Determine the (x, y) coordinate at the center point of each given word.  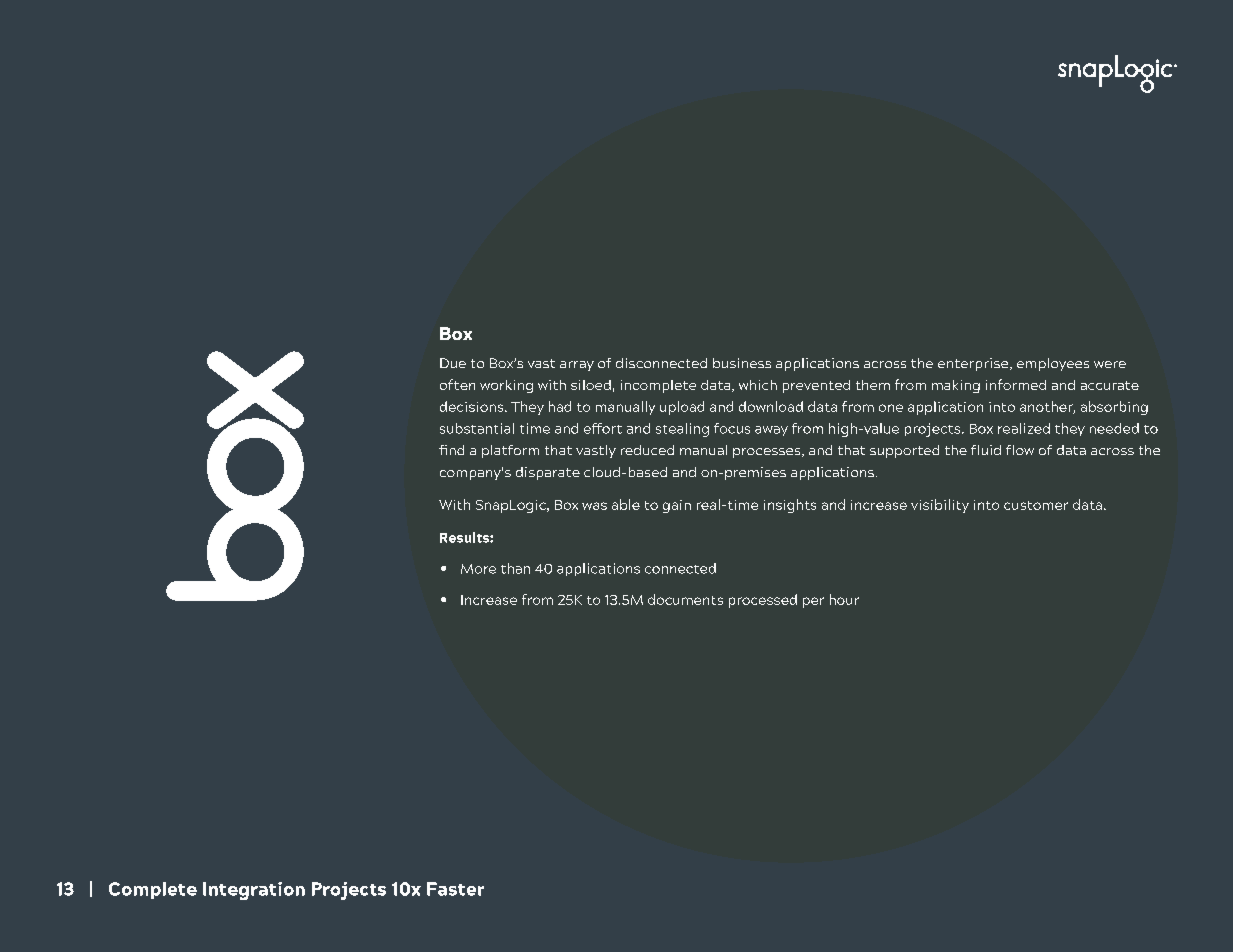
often (457, 384)
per (813, 602)
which (758, 385)
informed (1016, 384)
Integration (254, 891)
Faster (455, 889)
